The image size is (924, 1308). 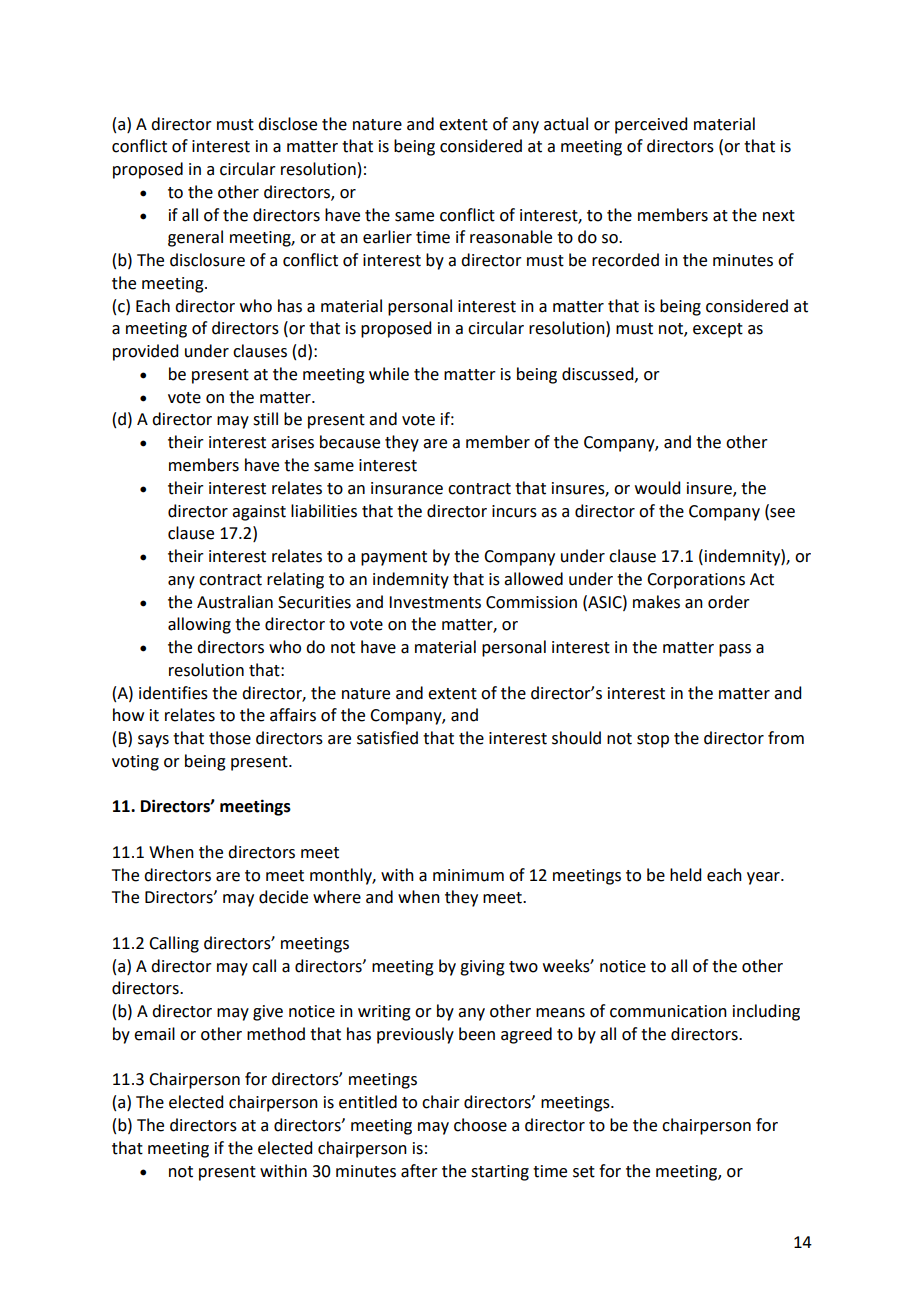 I want to click on satisfied, so click(x=387, y=738).
